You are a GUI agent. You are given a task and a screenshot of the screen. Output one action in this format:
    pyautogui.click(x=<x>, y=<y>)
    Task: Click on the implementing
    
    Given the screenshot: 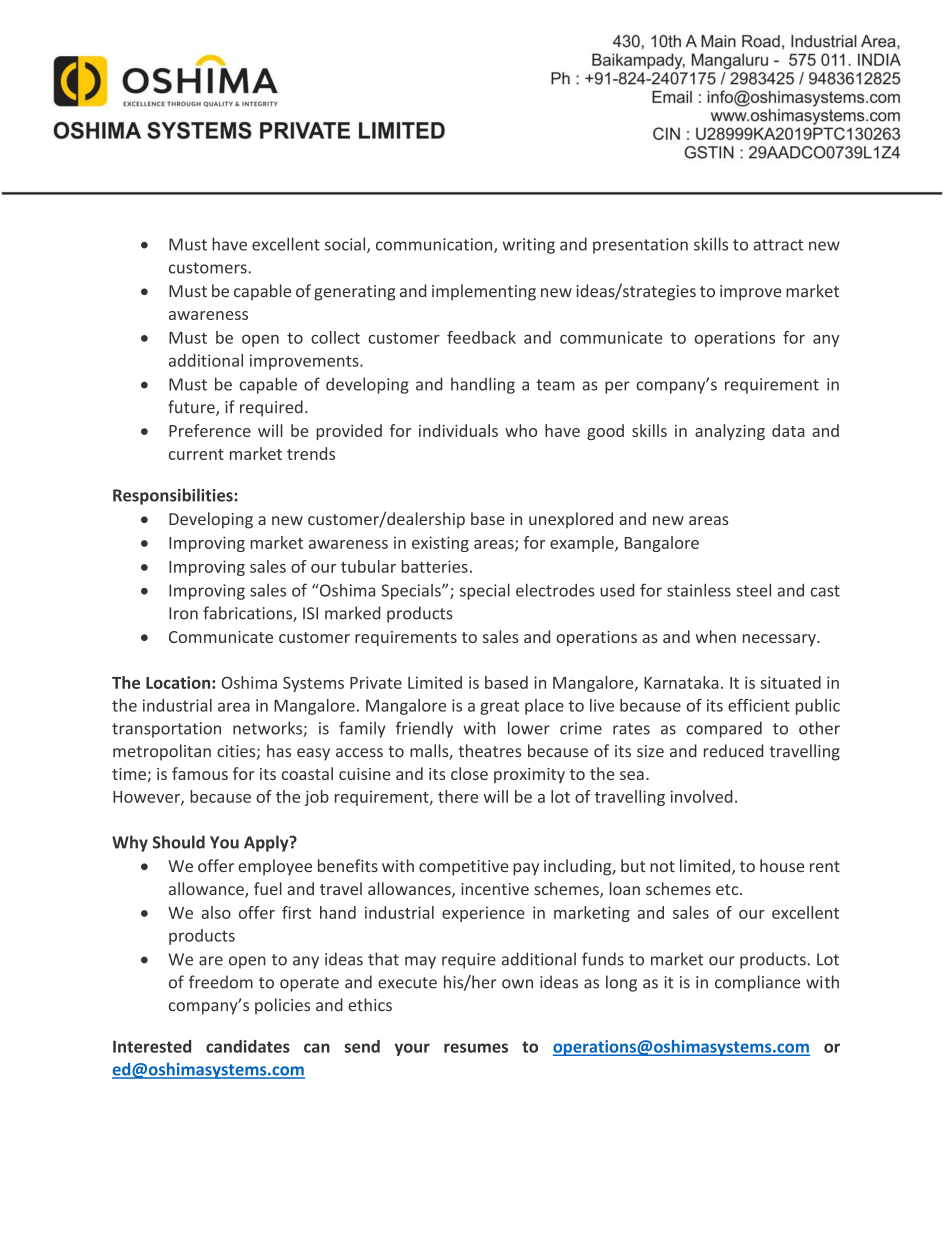 What is the action you would take?
    pyautogui.click(x=484, y=292)
